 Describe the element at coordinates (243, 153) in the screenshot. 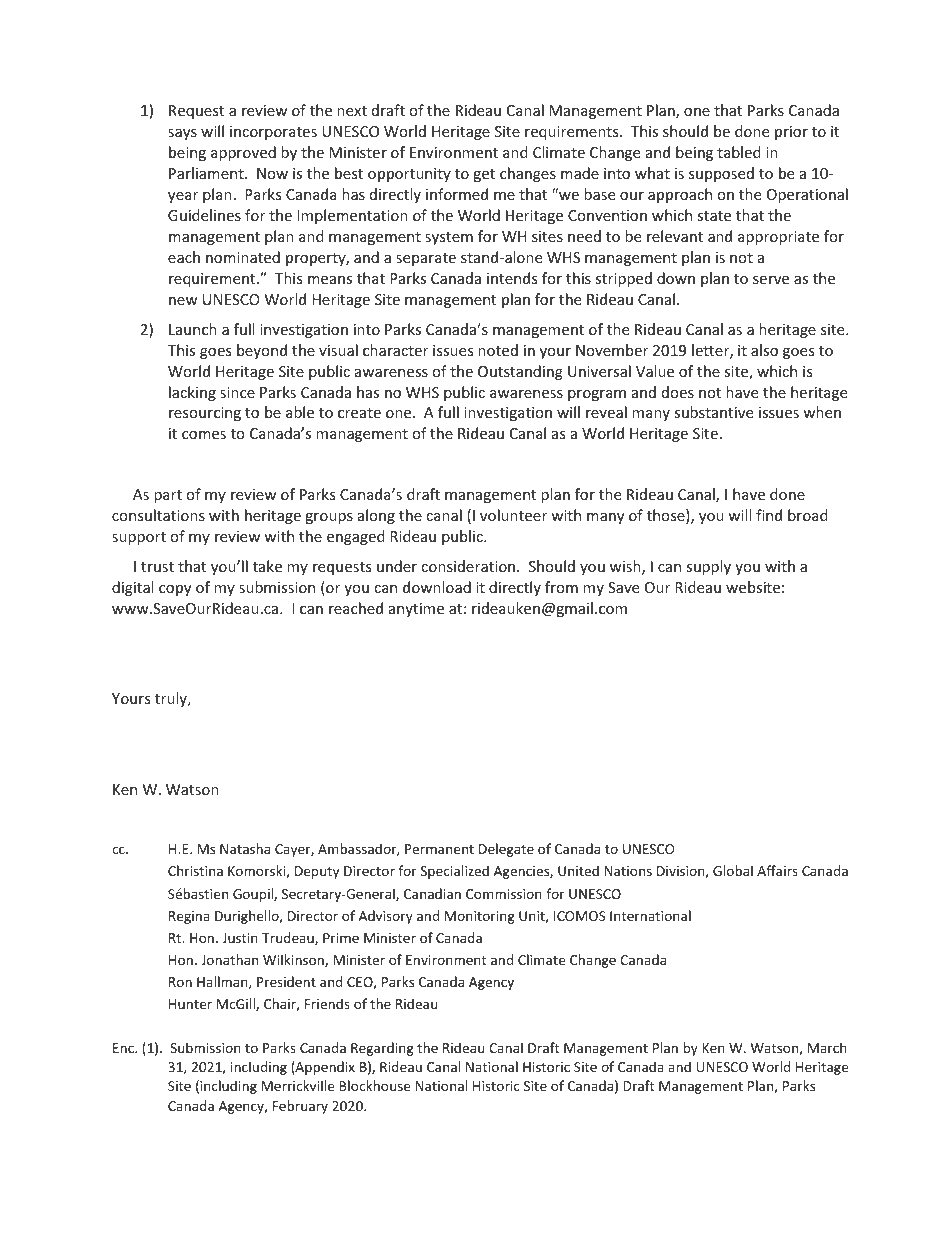

I see `approved` at that location.
